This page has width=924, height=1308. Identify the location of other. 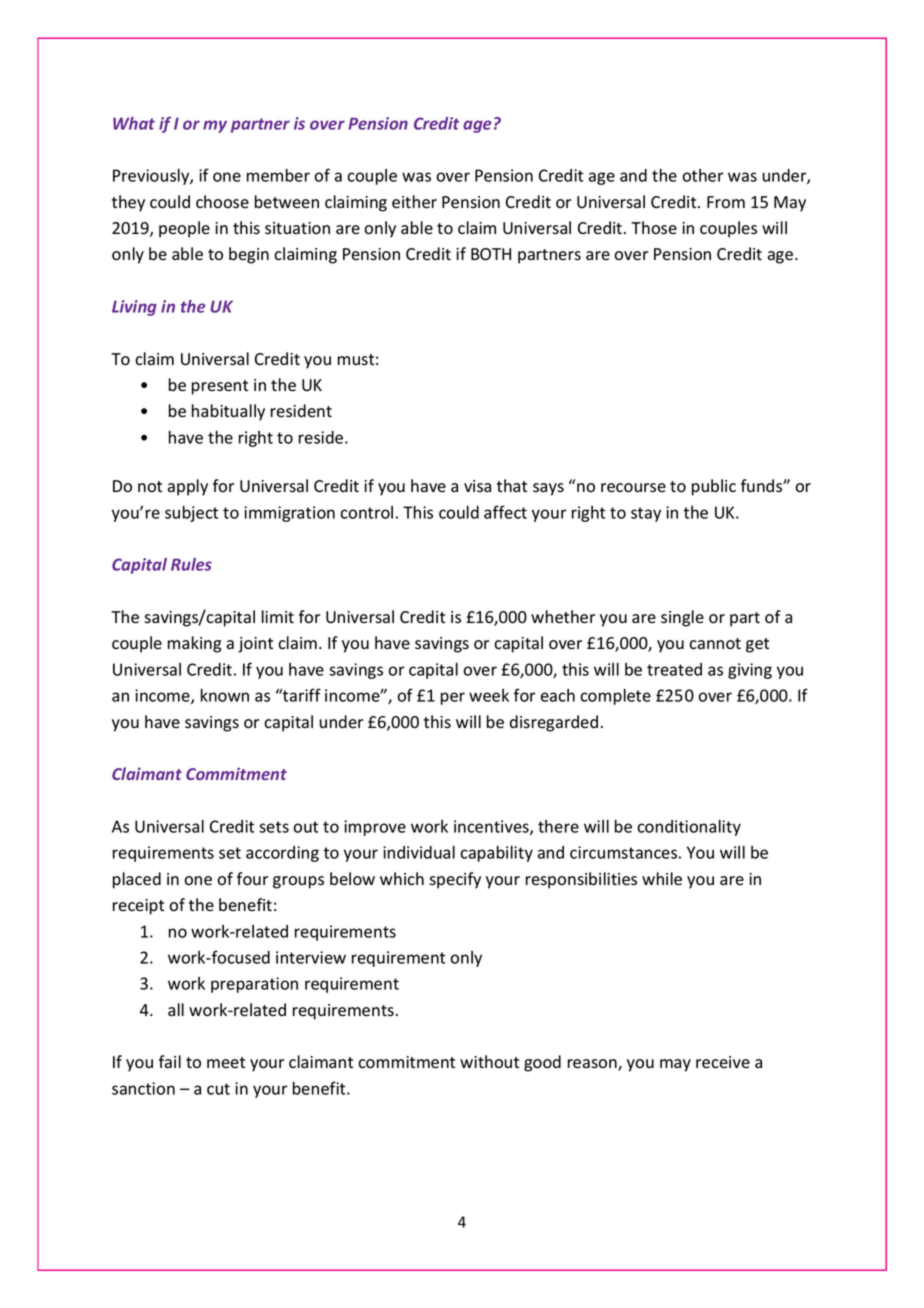
(703, 175).
